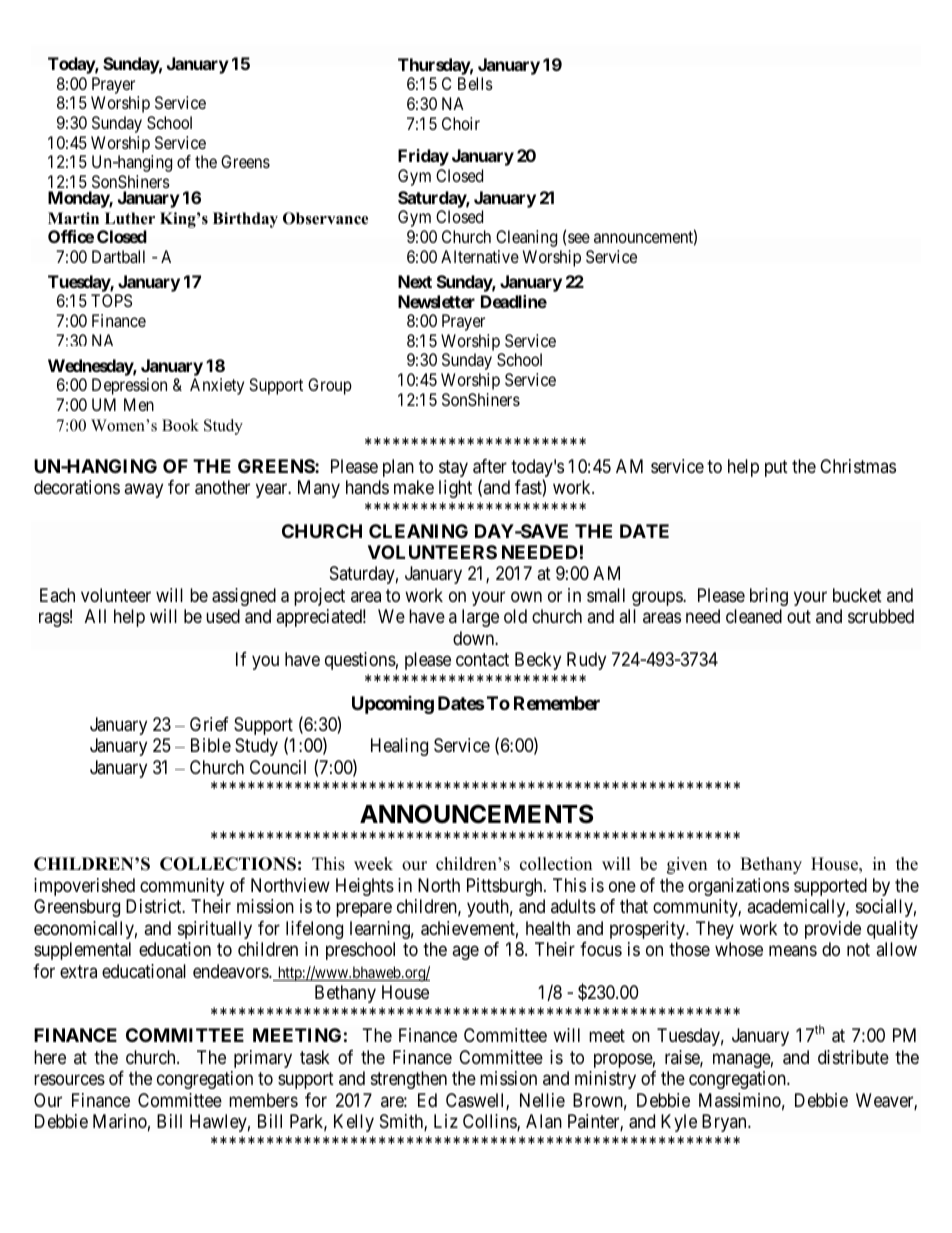  Describe the element at coordinates (687, 865) in the screenshot. I see `given` at that location.
